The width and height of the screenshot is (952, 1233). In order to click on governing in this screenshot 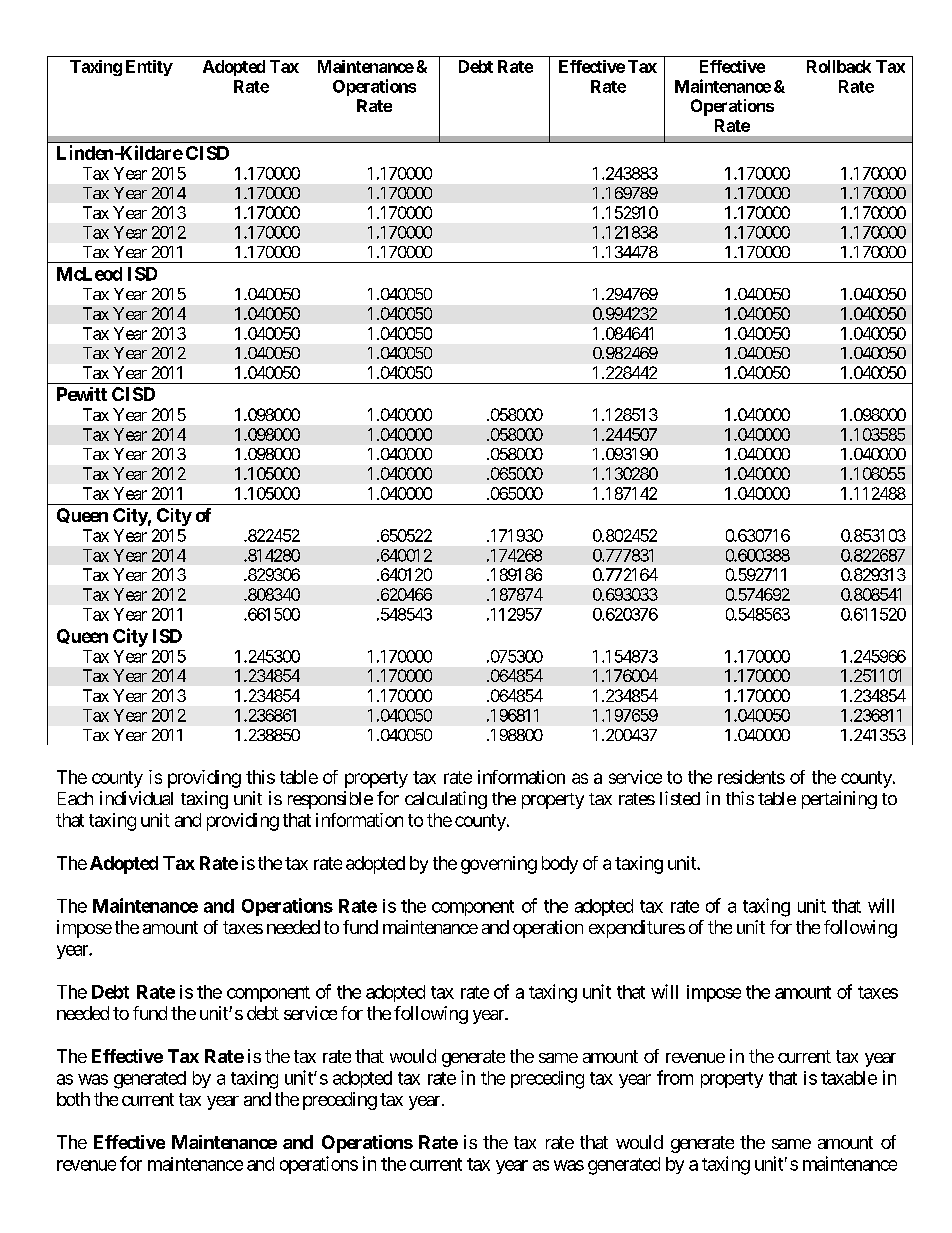, I will do `click(499, 865)`.
